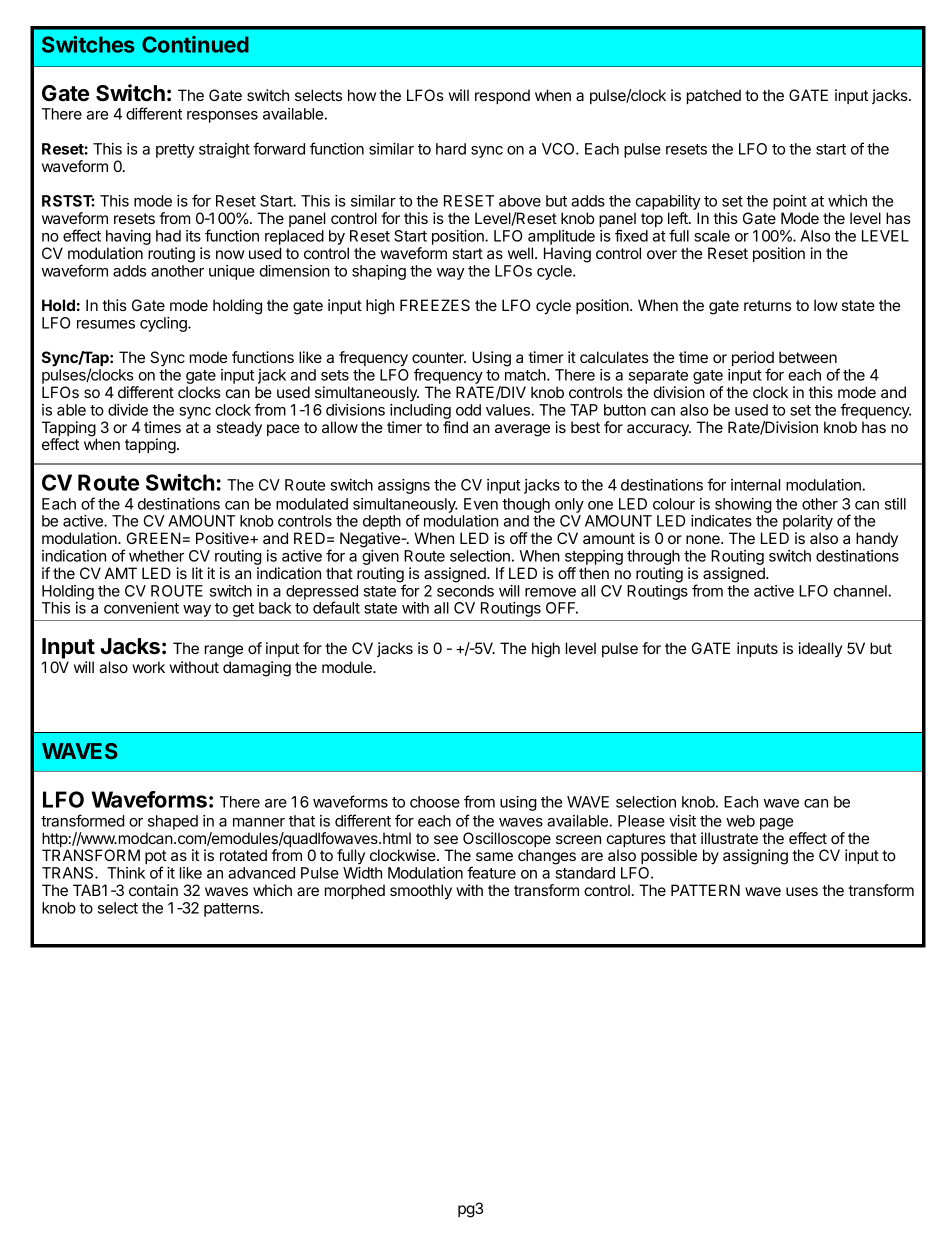 This page has width=952, height=1233. Describe the element at coordinates (526, 505) in the page. I see `though` at that location.
